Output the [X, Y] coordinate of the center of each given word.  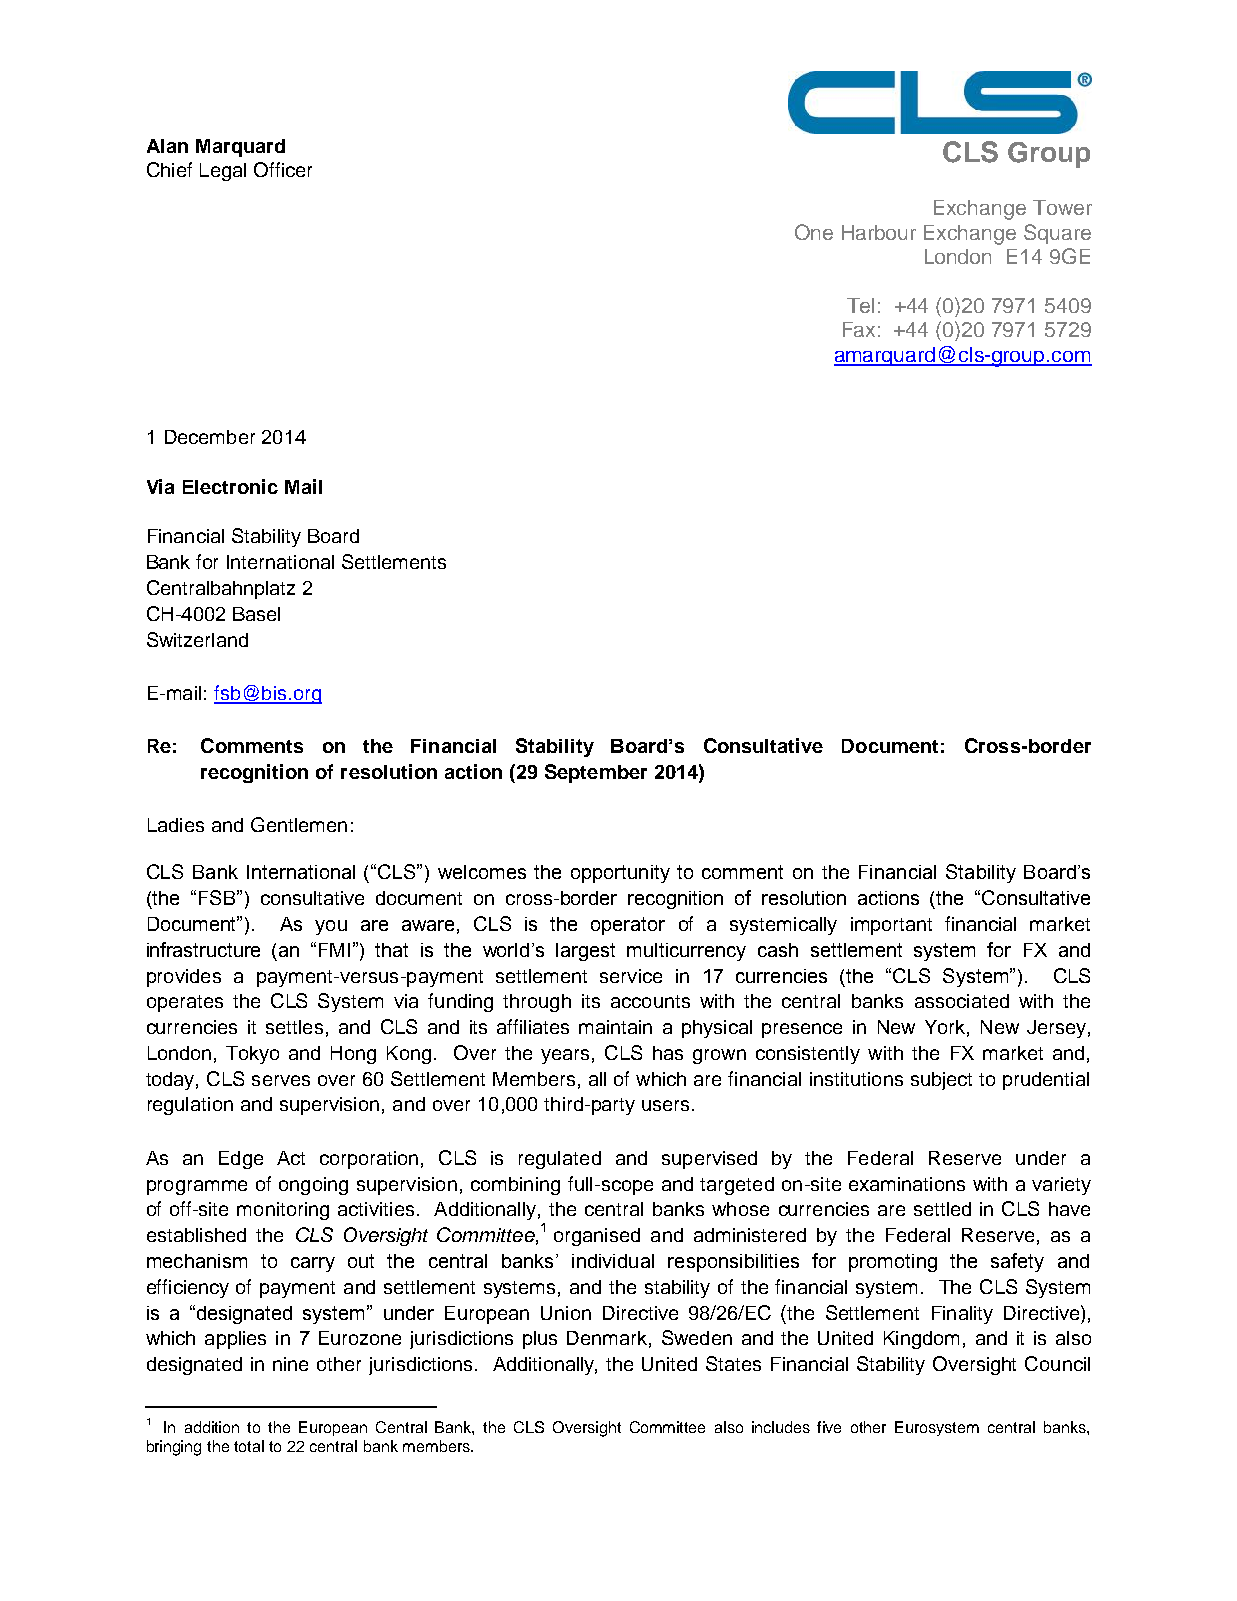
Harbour [879, 232]
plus [540, 1340]
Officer [283, 169]
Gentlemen [299, 824]
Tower [1062, 207]
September [596, 773]
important [891, 926]
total [249, 1446]
